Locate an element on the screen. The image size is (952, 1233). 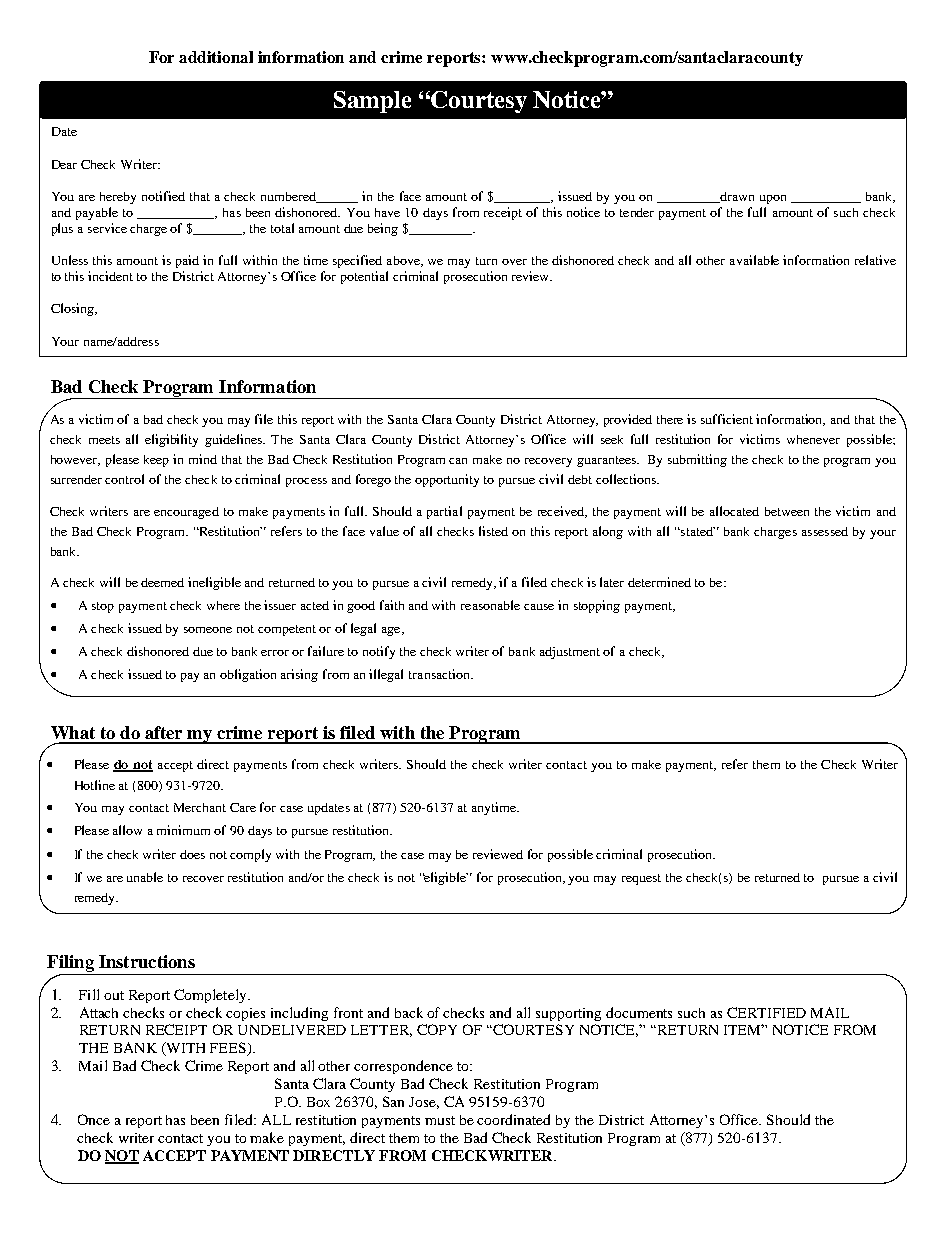
ITEM is located at coordinates (744, 1029).
